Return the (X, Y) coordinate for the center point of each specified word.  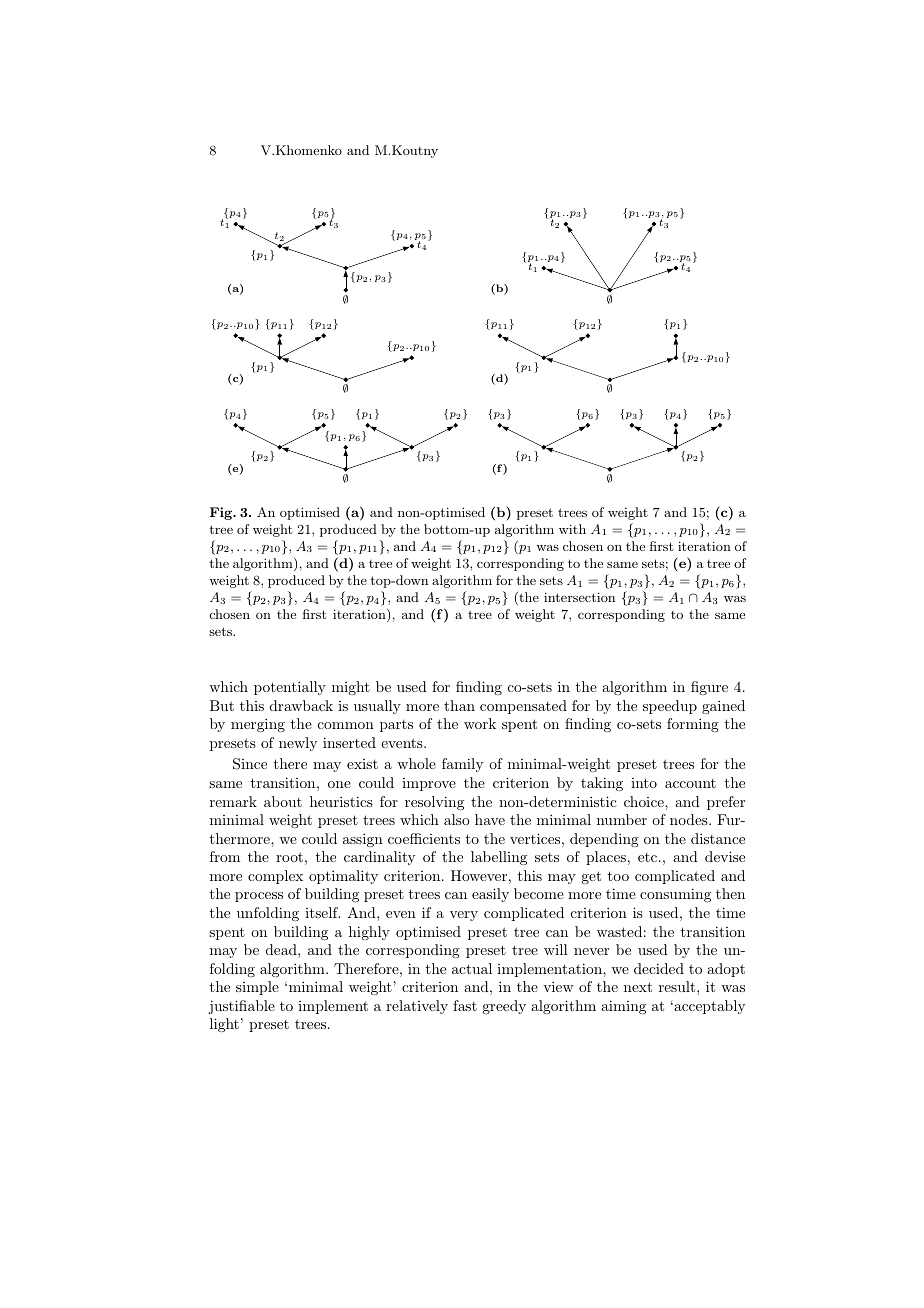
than (459, 705)
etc (649, 857)
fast (465, 1005)
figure (709, 688)
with (572, 529)
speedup (670, 707)
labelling (499, 858)
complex (275, 877)
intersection (579, 597)
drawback (301, 705)
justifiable (242, 1007)
